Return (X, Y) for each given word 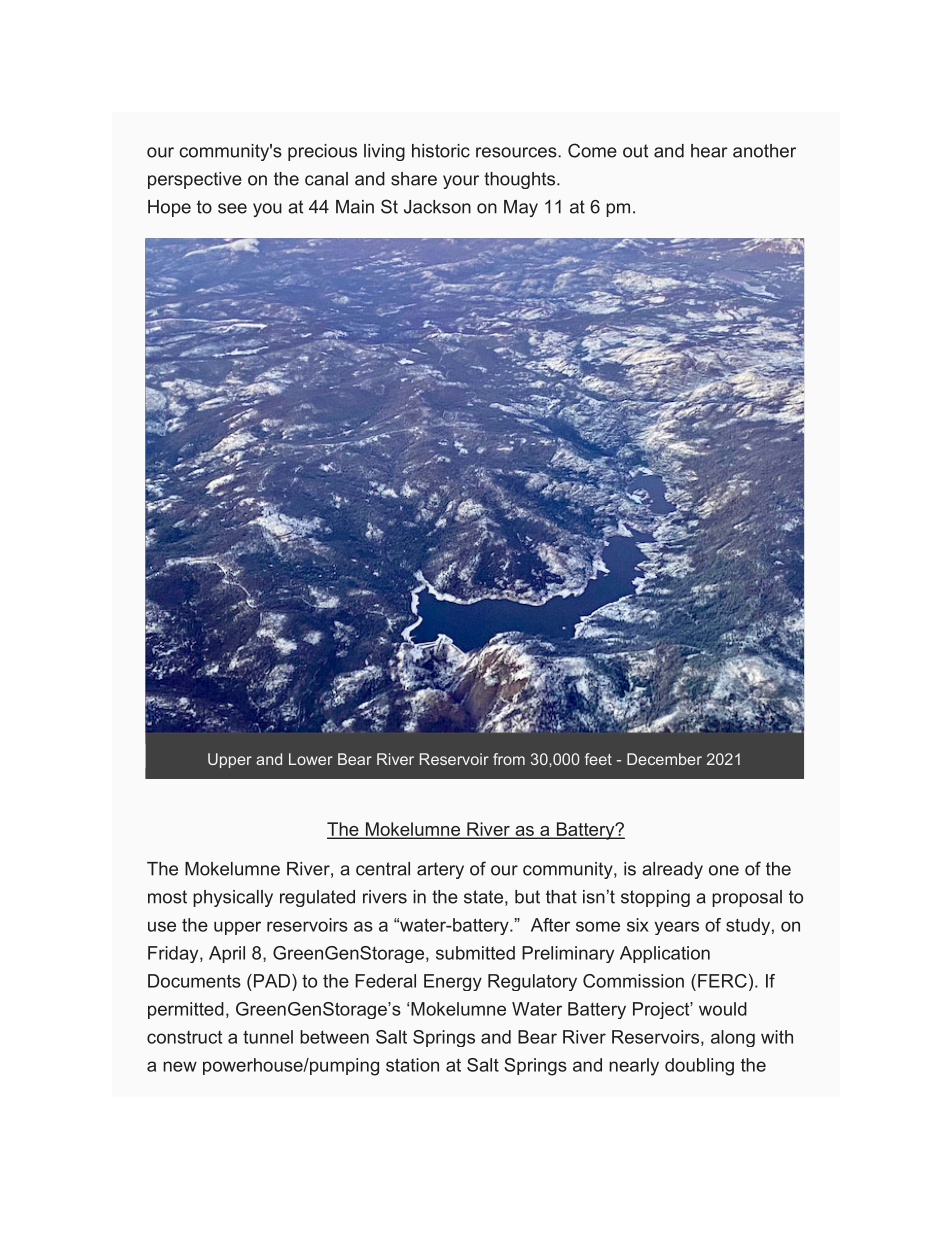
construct (184, 1037)
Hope (169, 208)
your (461, 182)
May (521, 208)
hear (709, 151)
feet (598, 759)
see (232, 208)
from (509, 759)
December (664, 759)
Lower (311, 759)
